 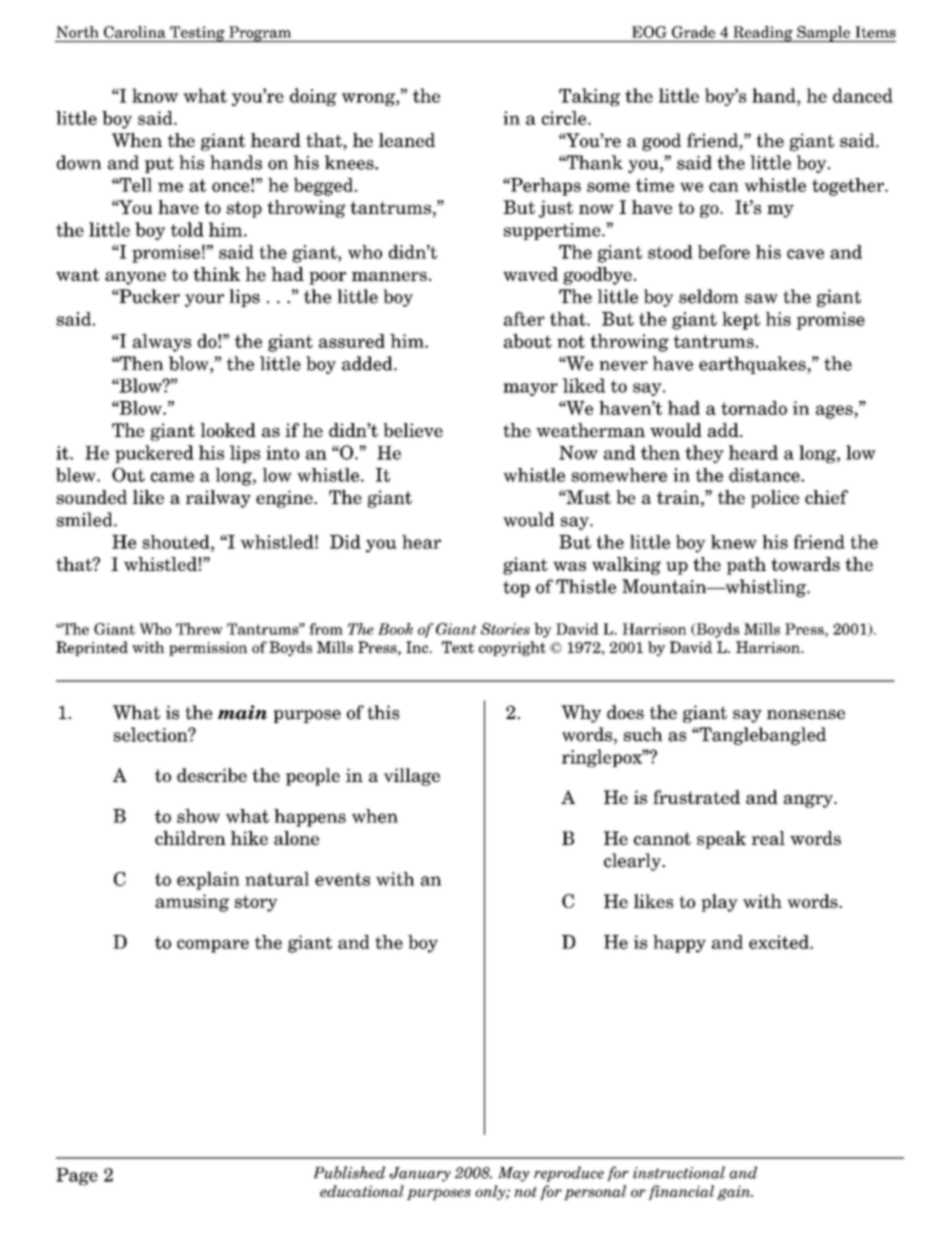 What do you see at coordinates (809, 801) in the screenshot?
I see `angry` at bounding box center [809, 801].
